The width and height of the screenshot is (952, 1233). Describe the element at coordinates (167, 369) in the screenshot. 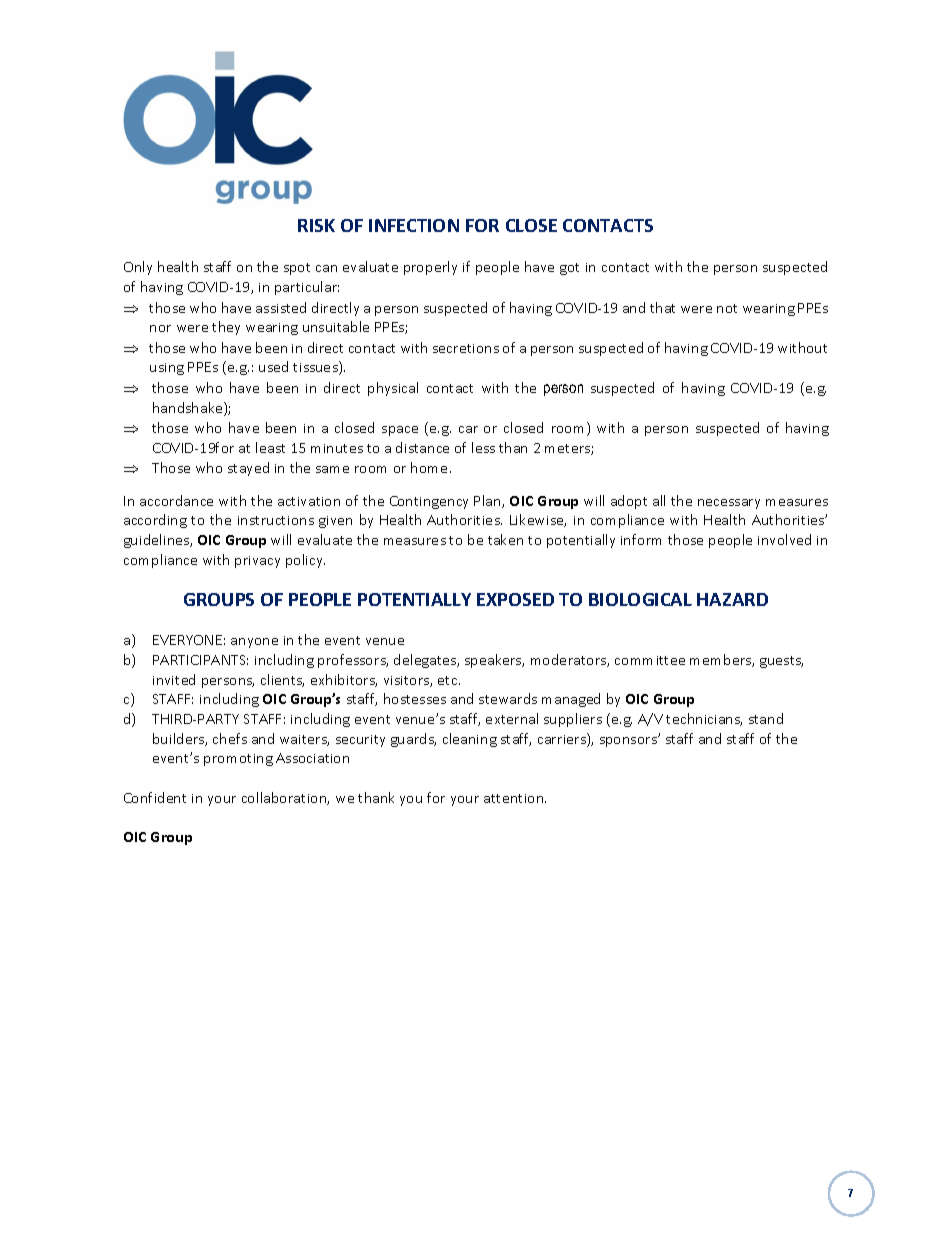

I see `using` at that location.
